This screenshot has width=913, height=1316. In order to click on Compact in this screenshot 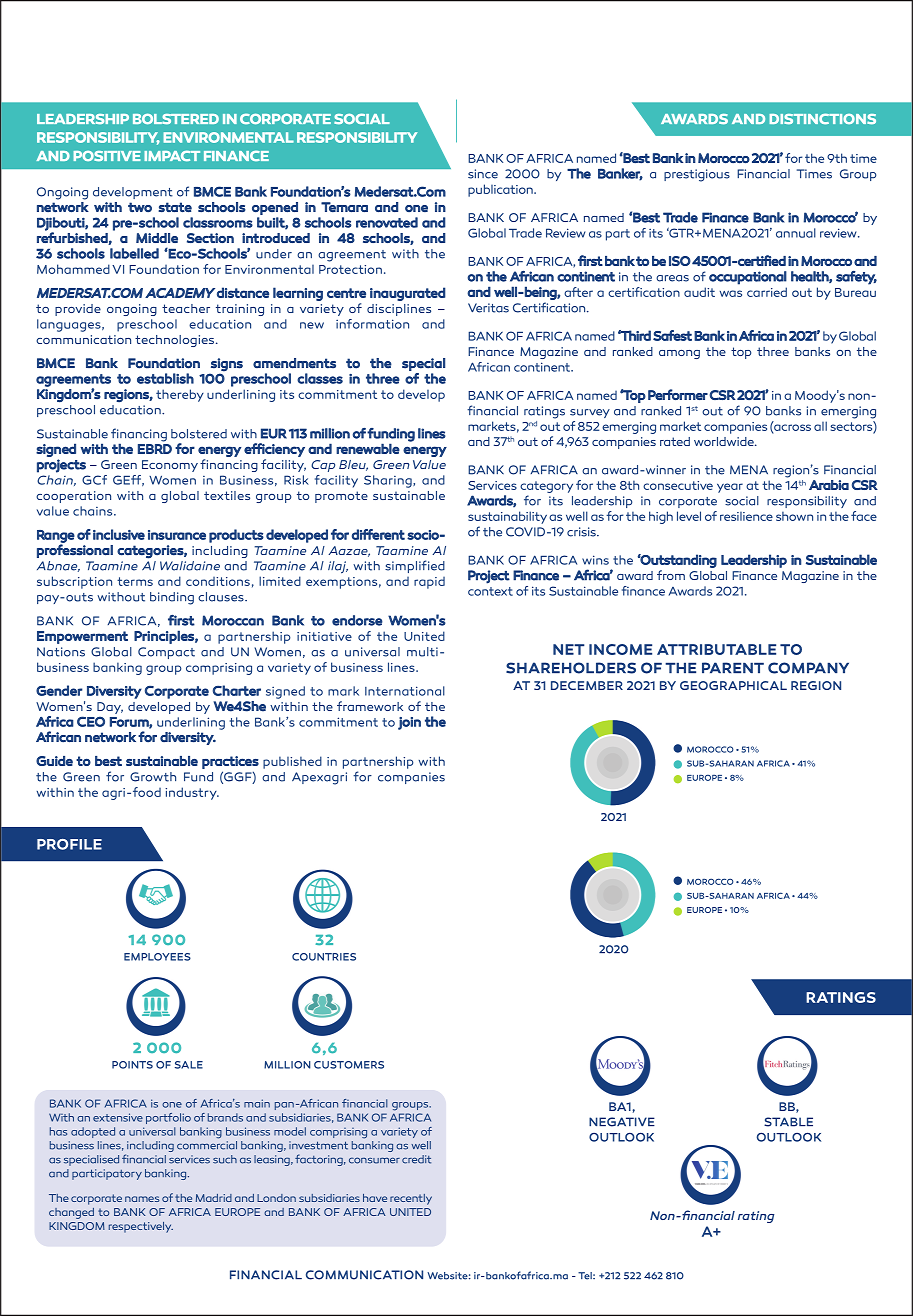, I will do `click(166, 653)`.
